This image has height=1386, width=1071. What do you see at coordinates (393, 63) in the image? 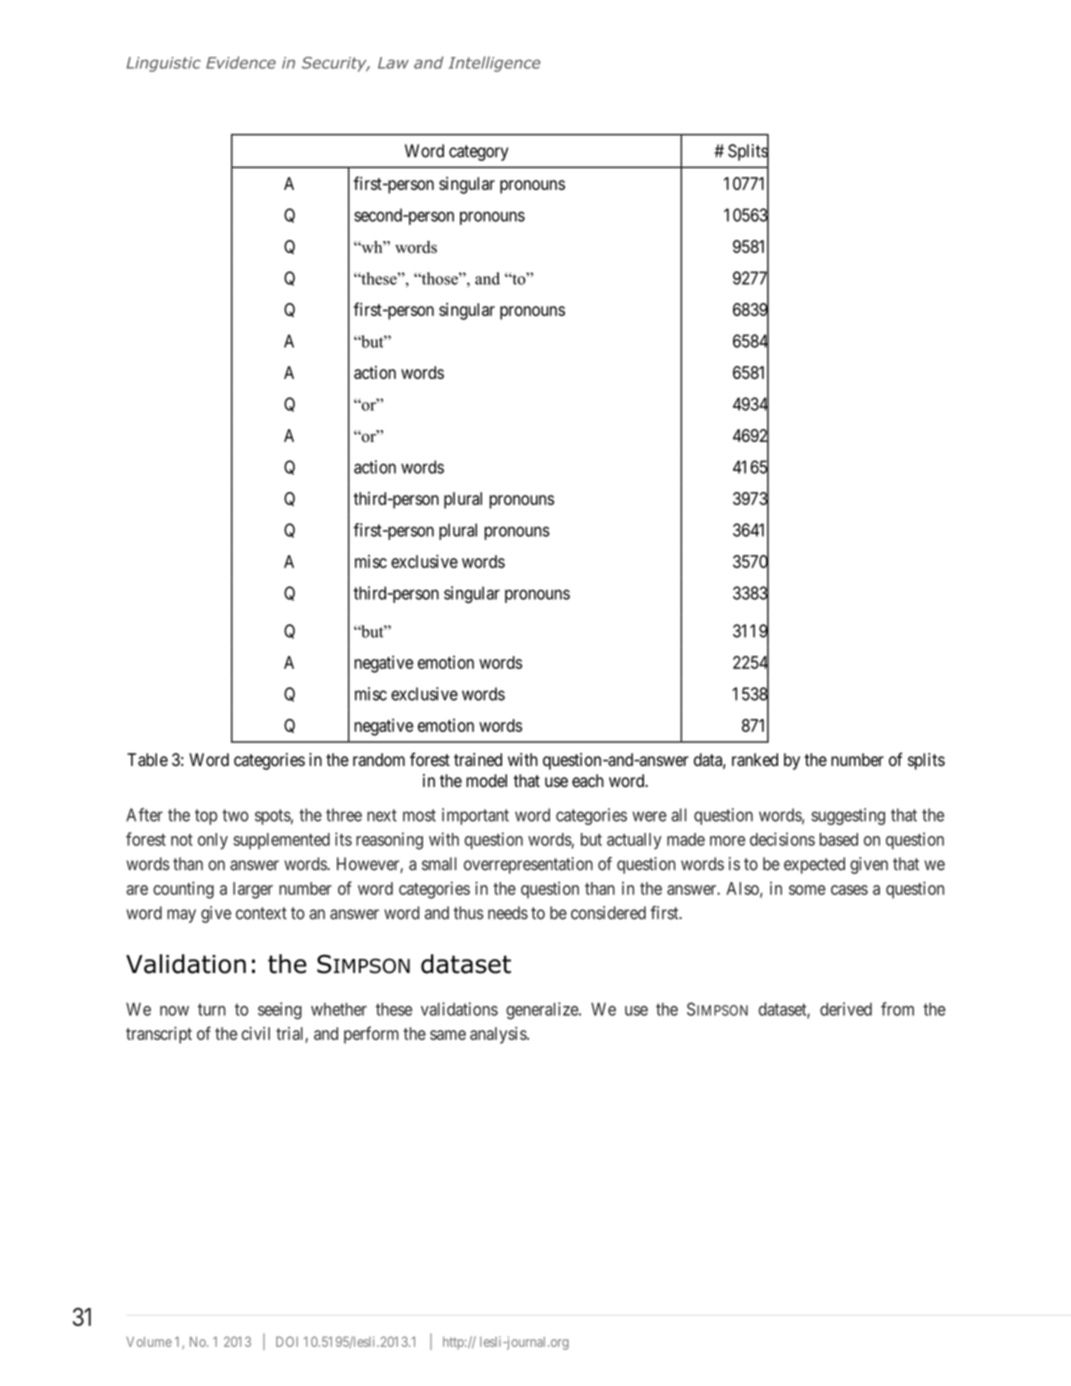
I see `Law` at bounding box center [393, 63].
